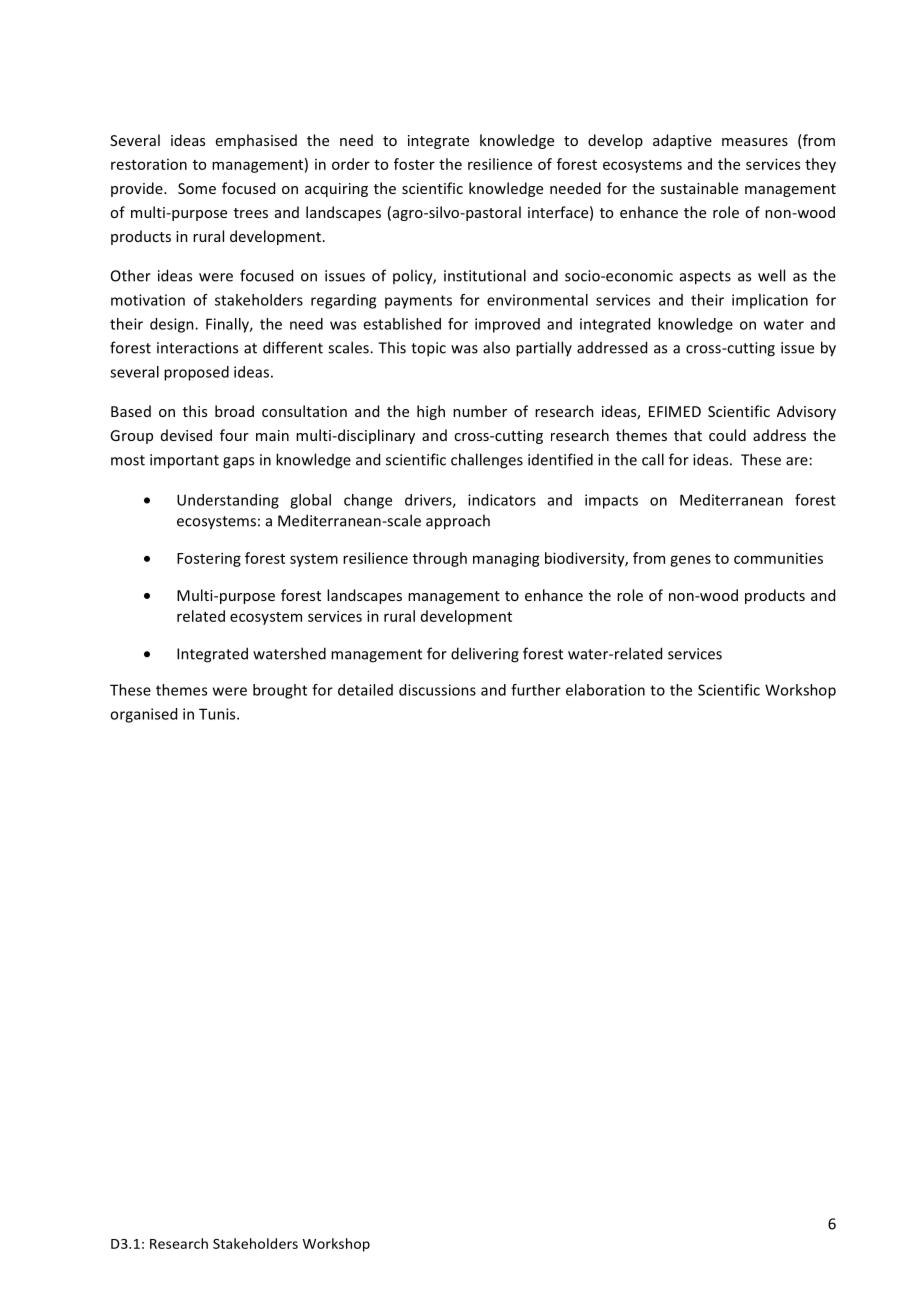  Describe the element at coordinates (351, 164) in the document. I see `order` at that location.
